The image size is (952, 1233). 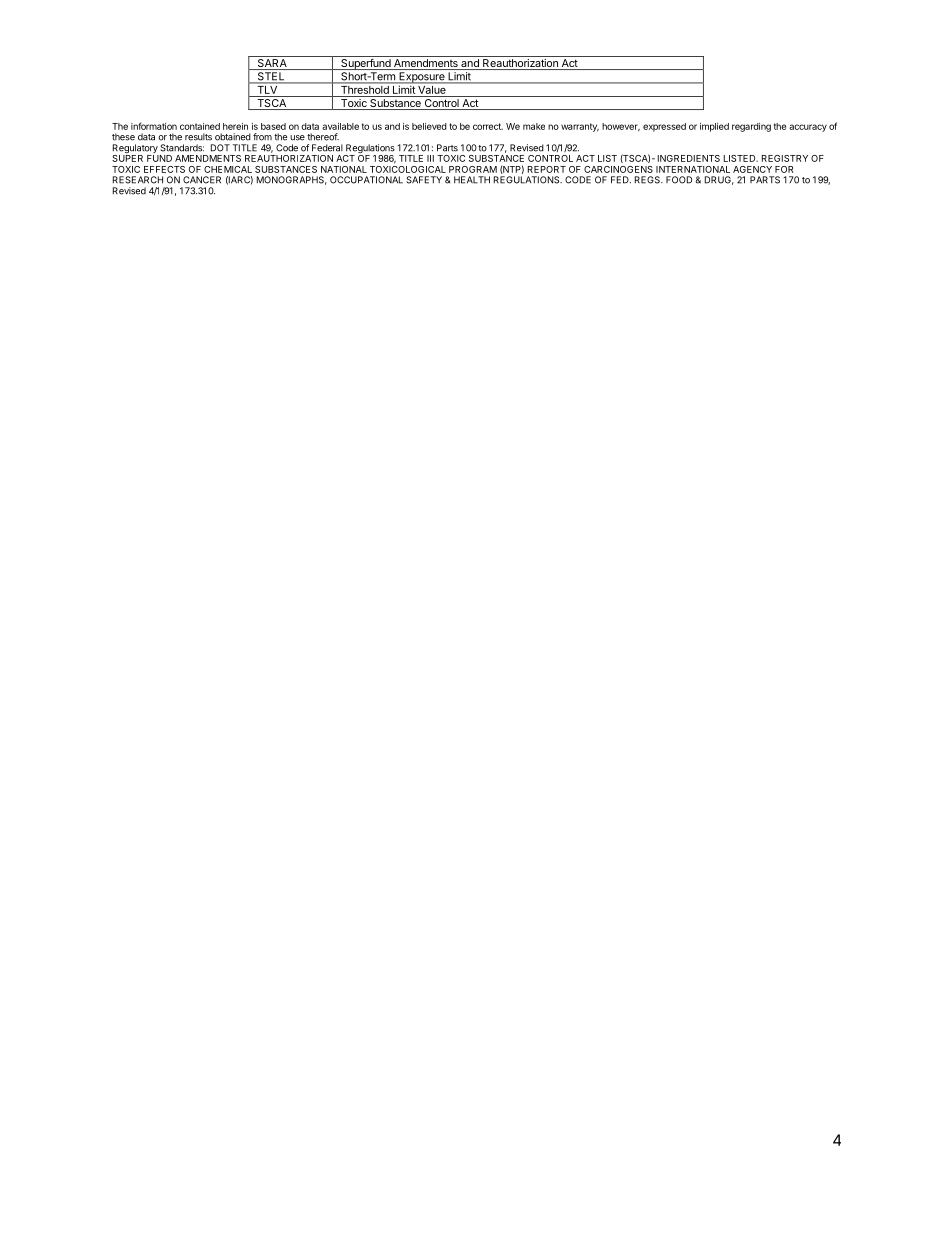 What do you see at coordinates (785, 158) in the screenshot?
I see `REGISTRY` at bounding box center [785, 158].
